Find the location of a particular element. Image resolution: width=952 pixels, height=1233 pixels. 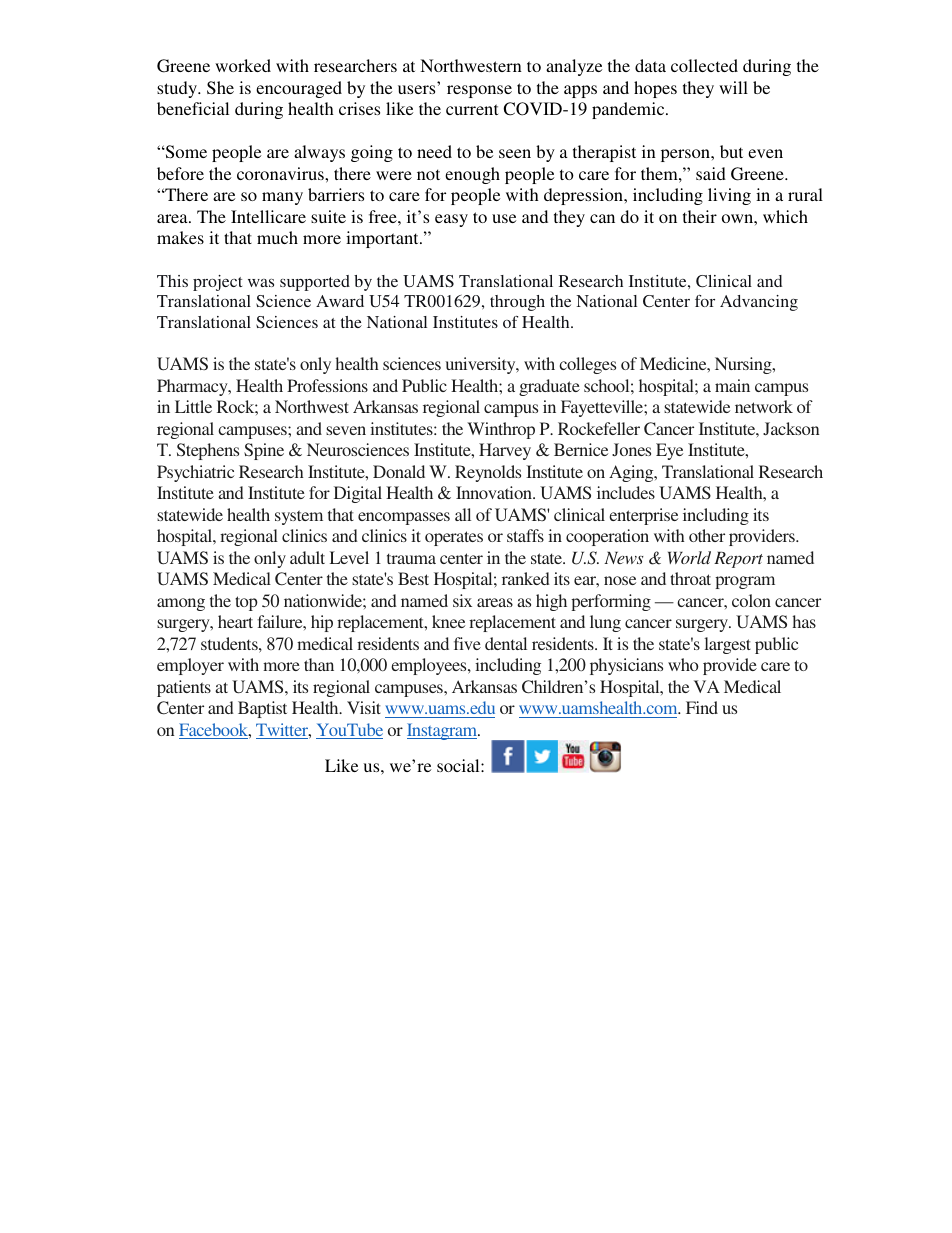

Winthrop is located at coordinates (501, 430).
